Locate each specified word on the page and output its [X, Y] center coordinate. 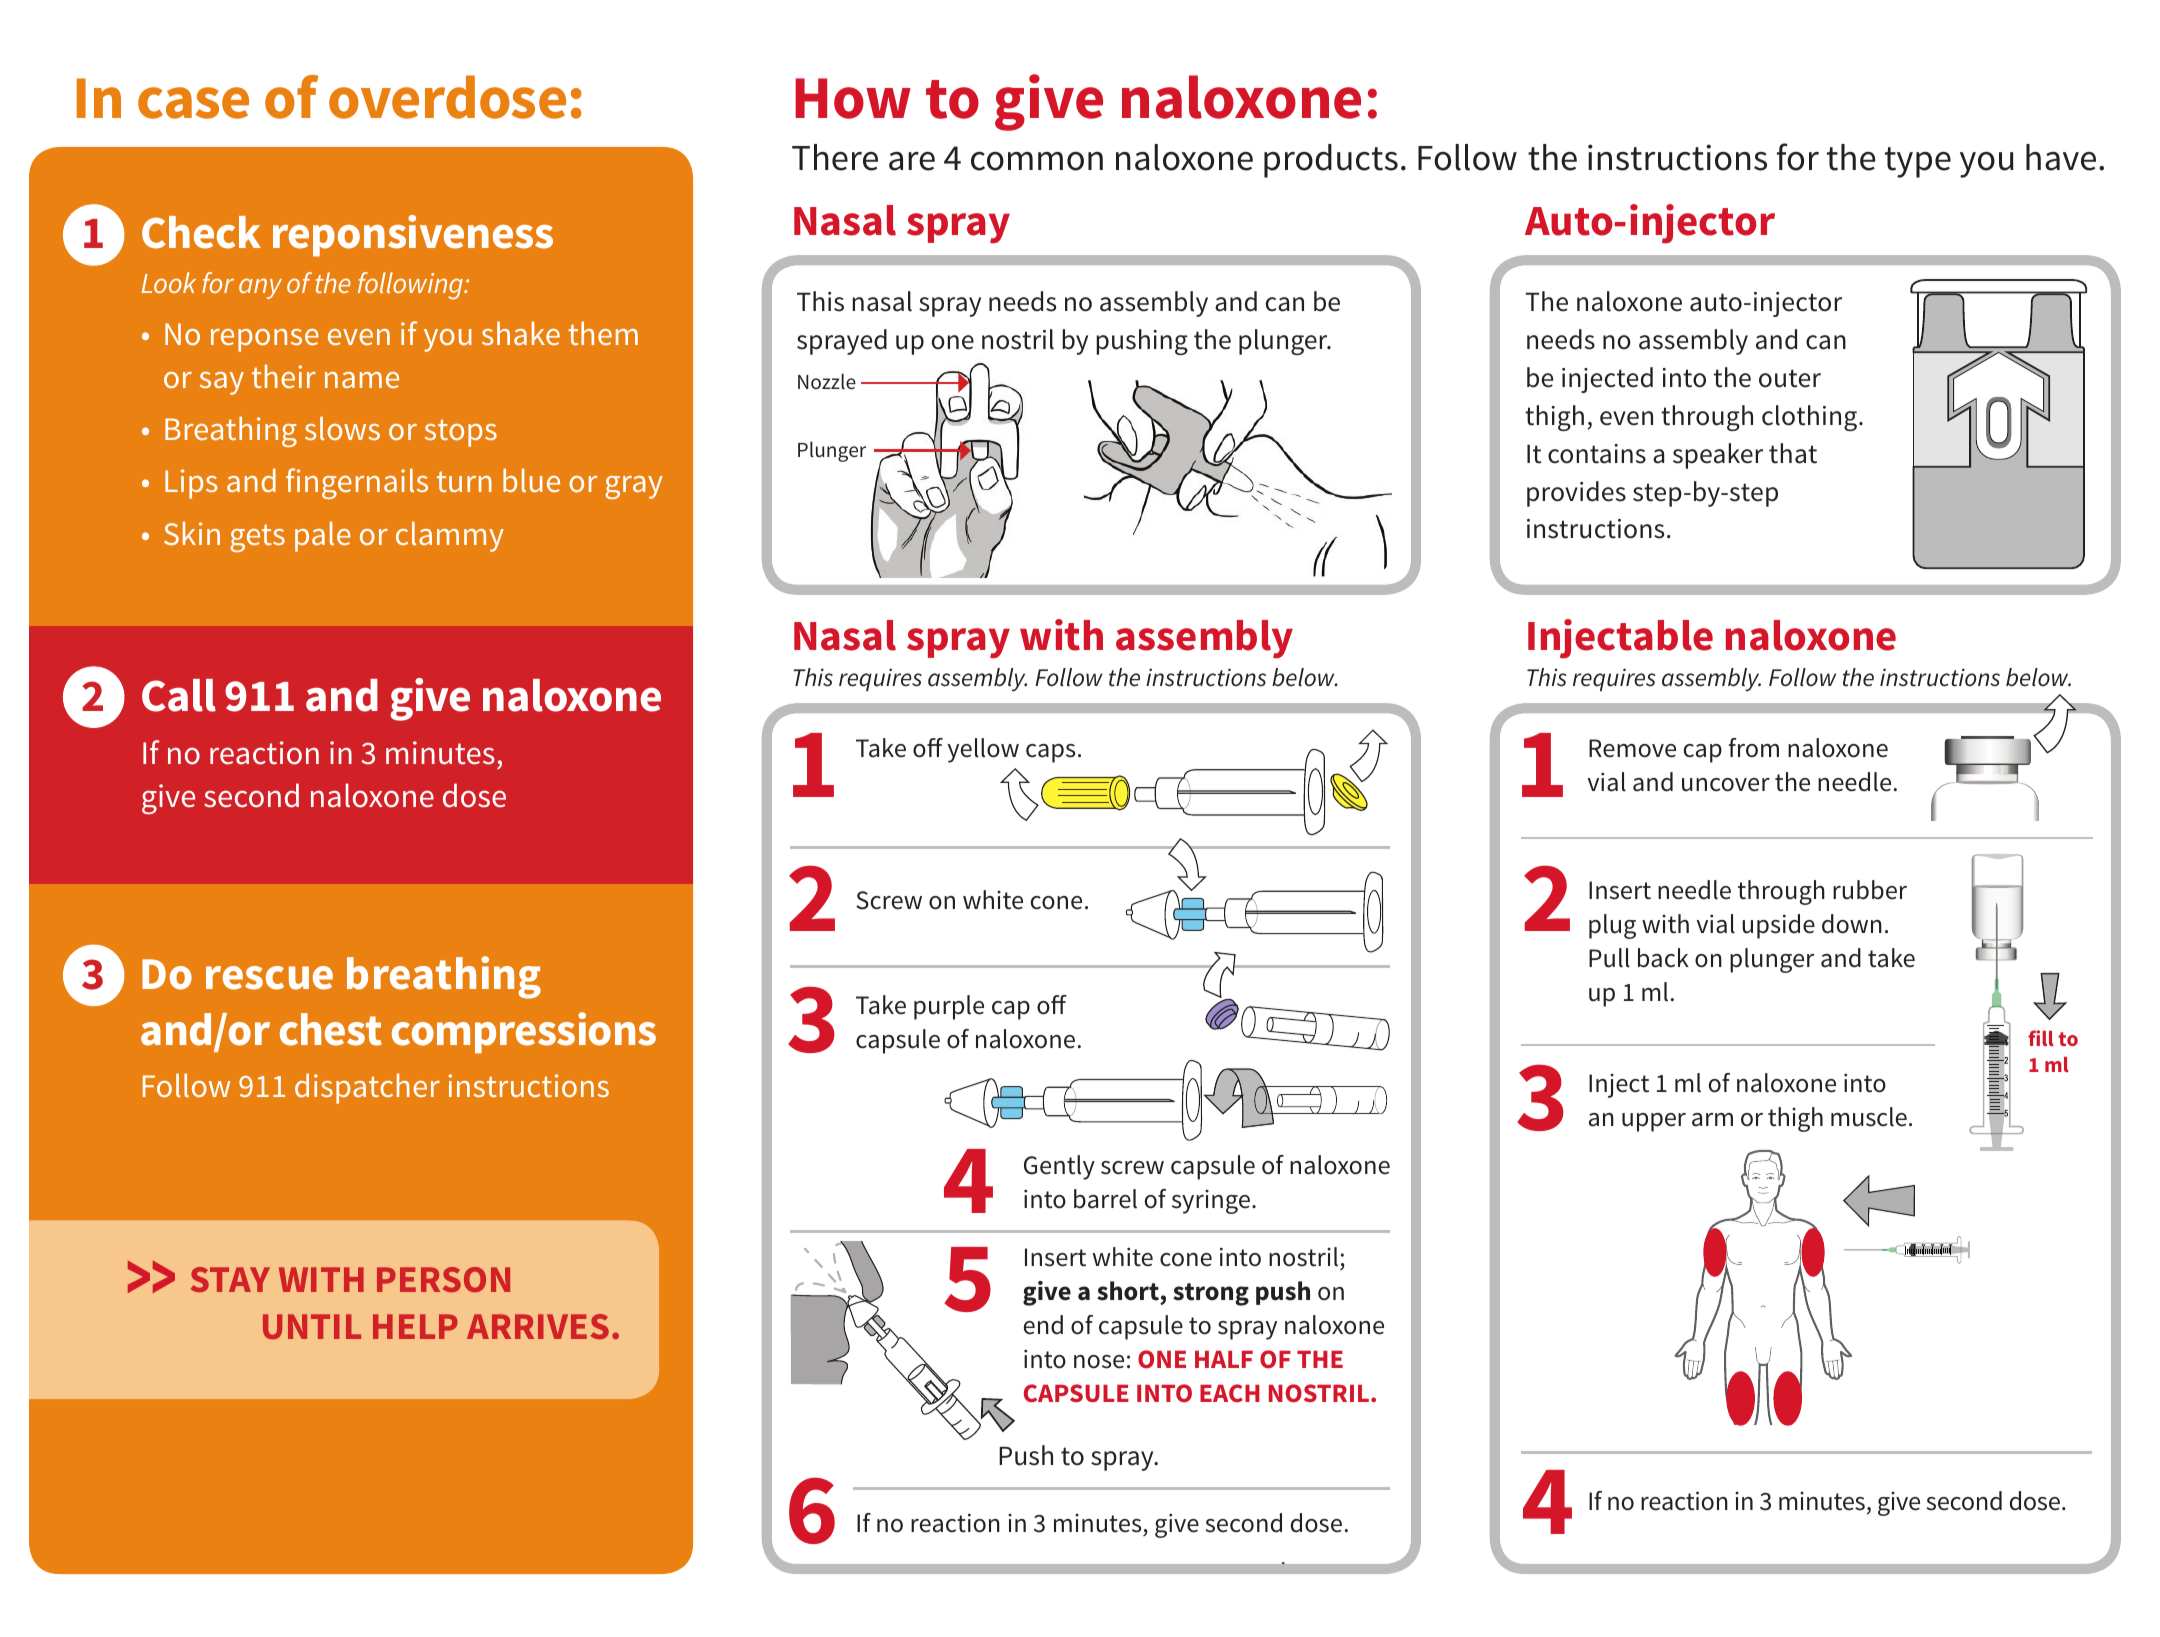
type [1918, 162]
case [193, 103]
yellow [983, 750]
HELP [415, 1326]
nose [1099, 1362]
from [1754, 748]
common [1037, 161]
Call [179, 695]
